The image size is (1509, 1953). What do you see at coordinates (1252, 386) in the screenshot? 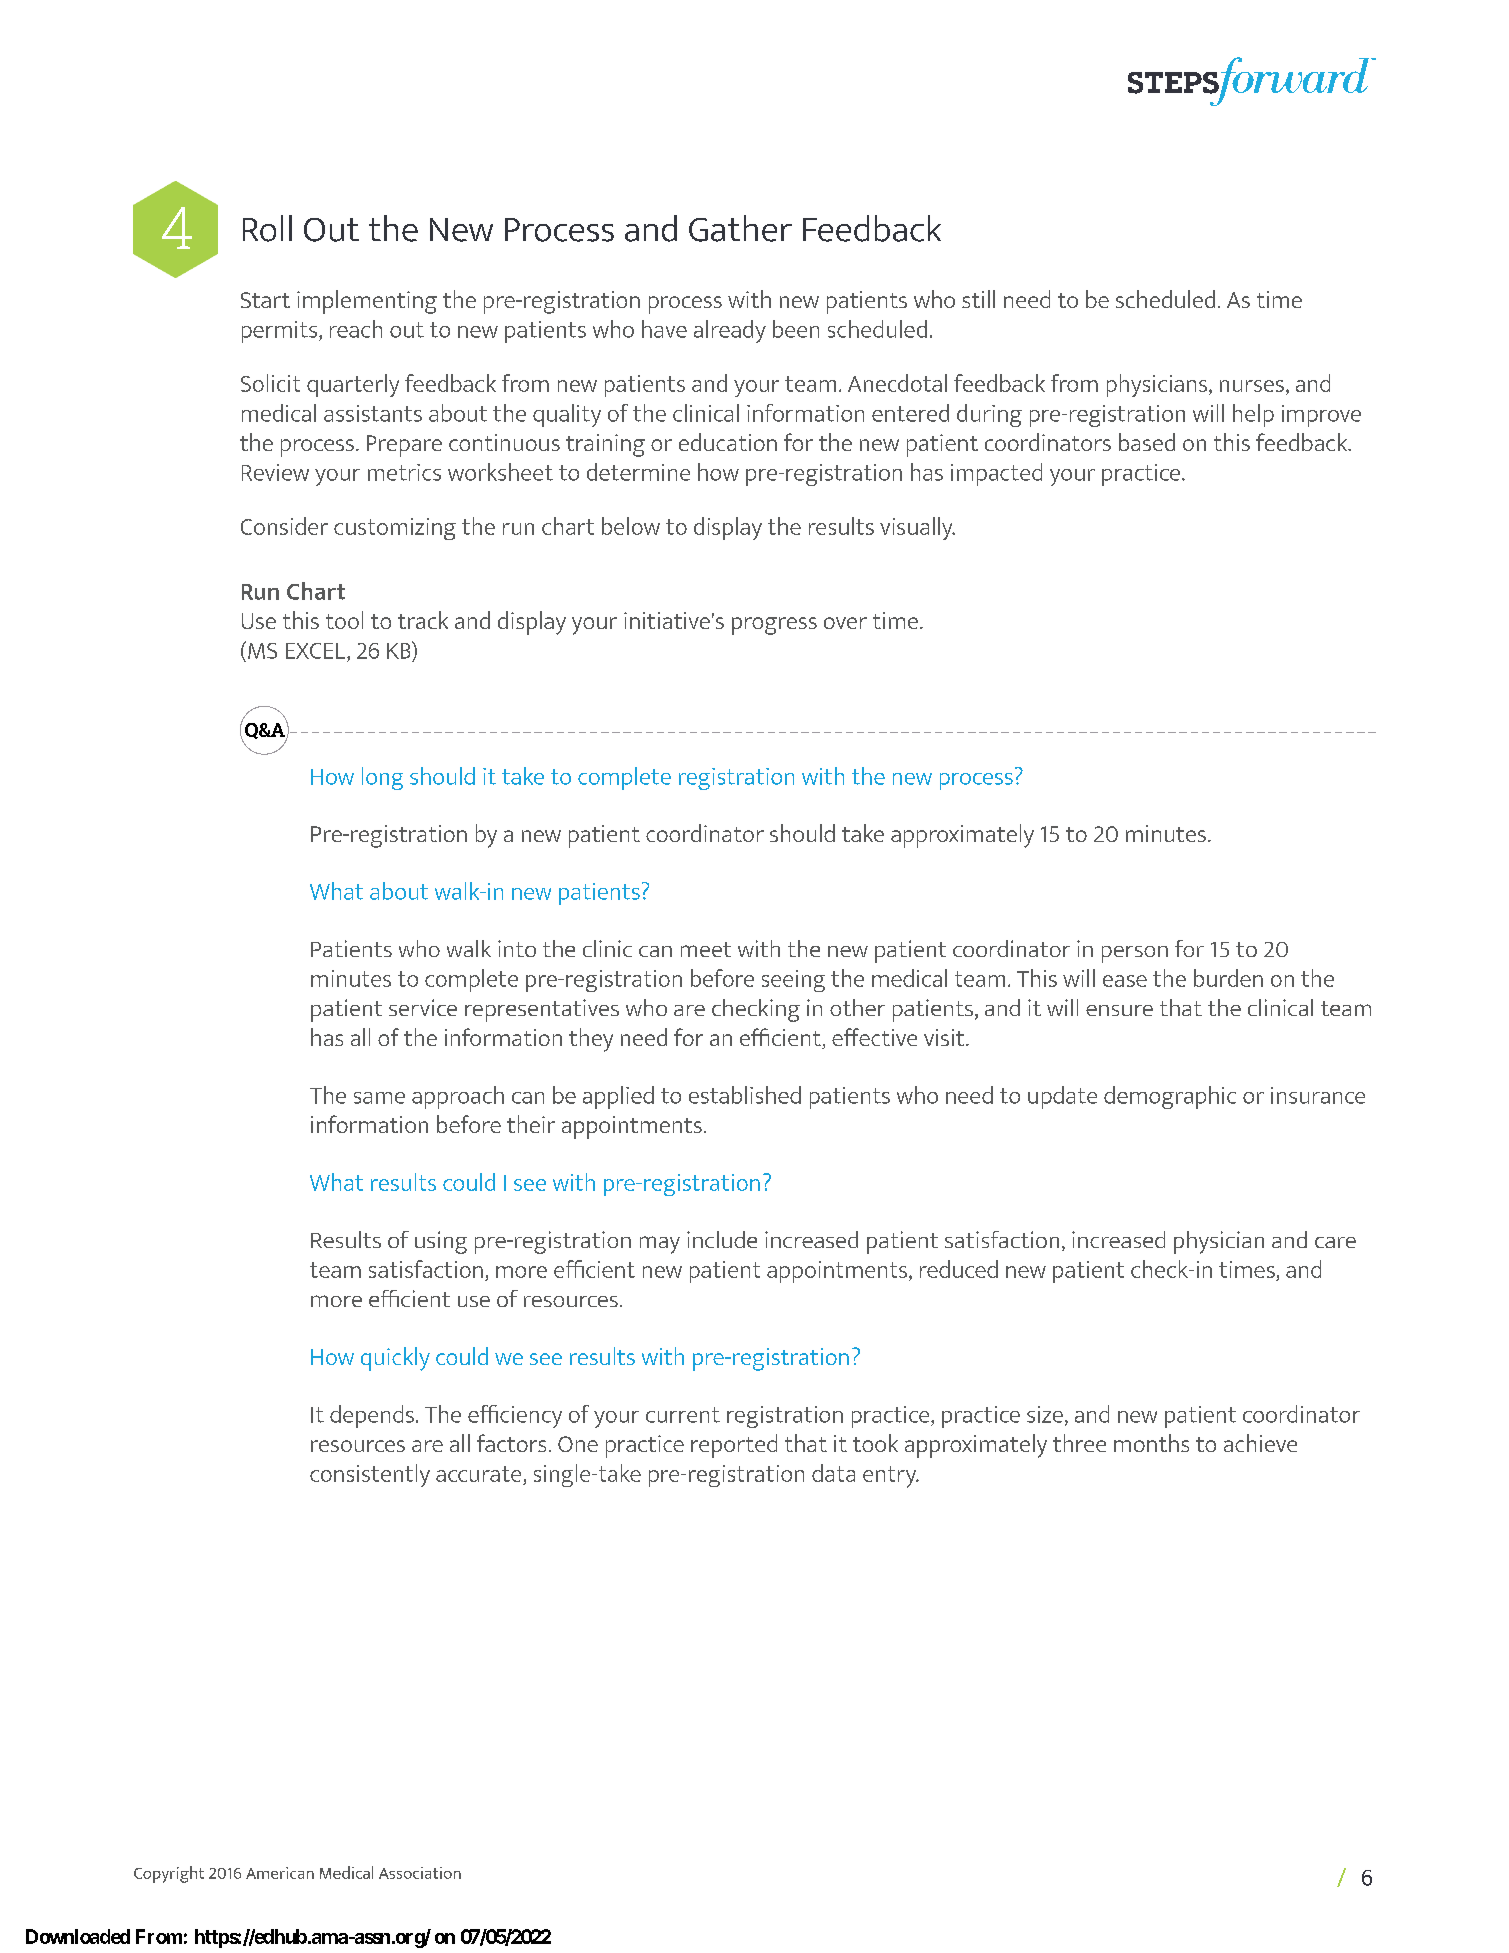
I see `nurses` at bounding box center [1252, 386].
